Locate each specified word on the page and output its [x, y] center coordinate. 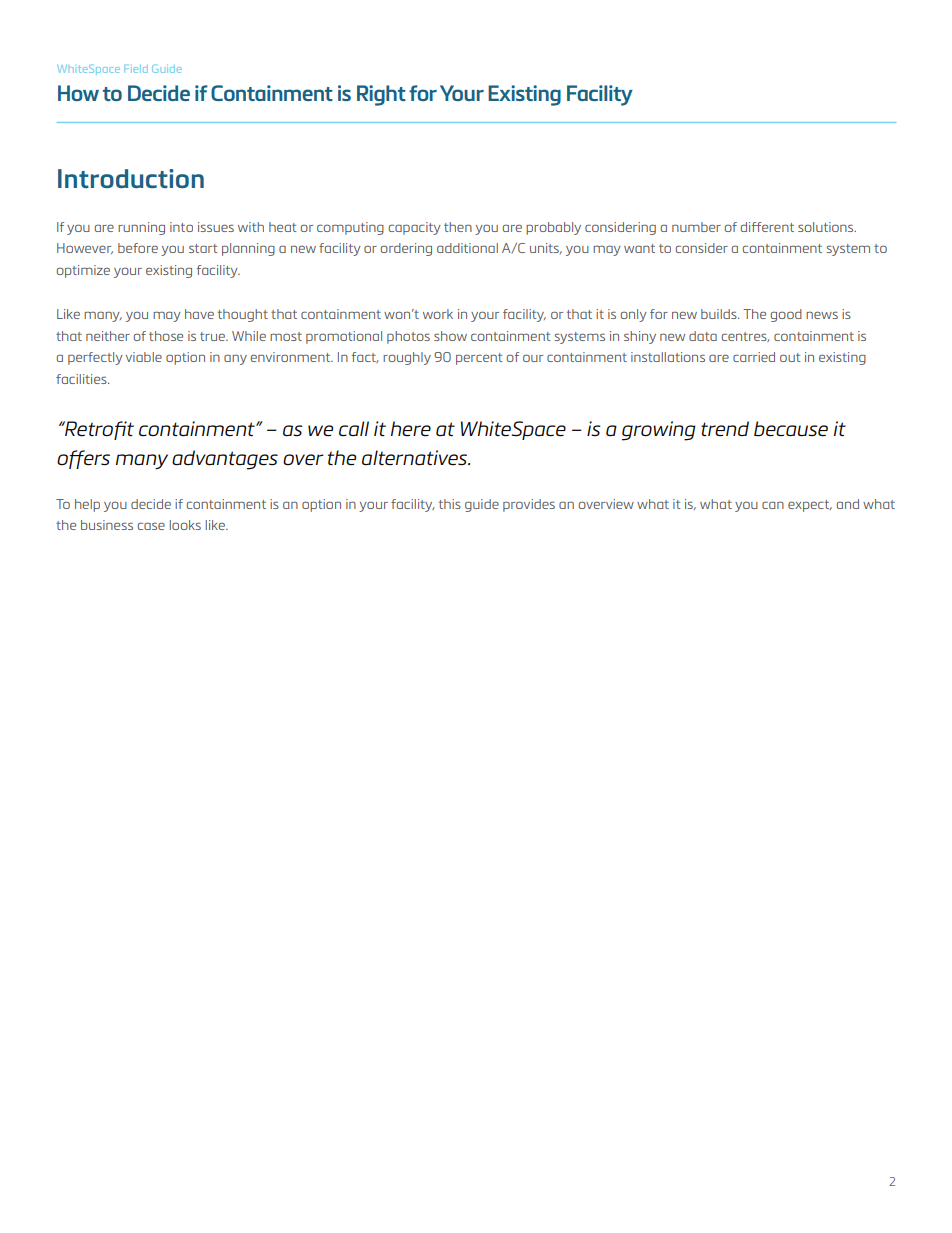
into [181, 227]
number [696, 227]
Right [381, 95]
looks [185, 525]
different [767, 227]
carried [754, 357]
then [458, 227]
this [450, 504]
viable [144, 357]
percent [479, 359]
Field [136, 69]
